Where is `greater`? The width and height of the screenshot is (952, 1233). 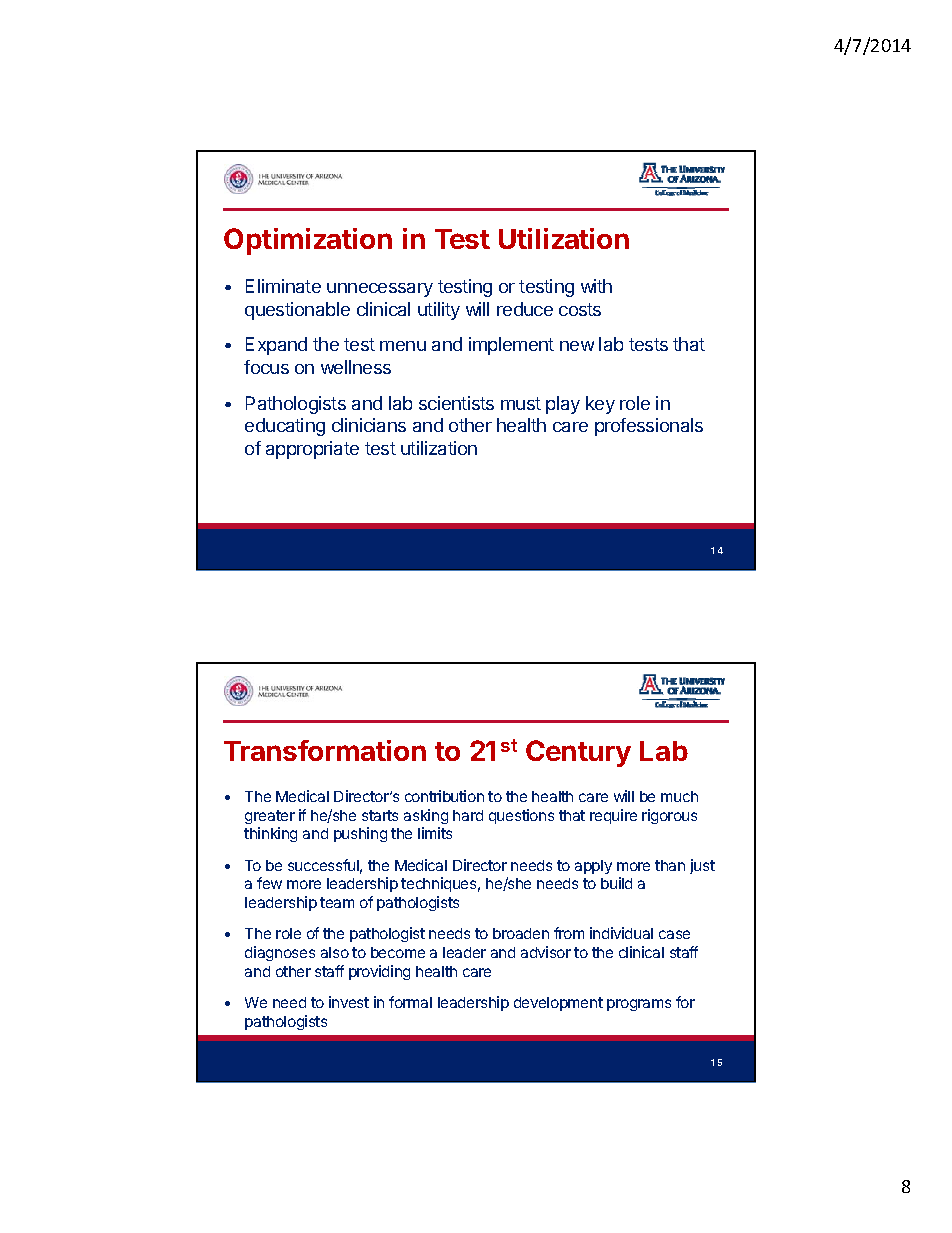 greater is located at coordinates (270, 817).
